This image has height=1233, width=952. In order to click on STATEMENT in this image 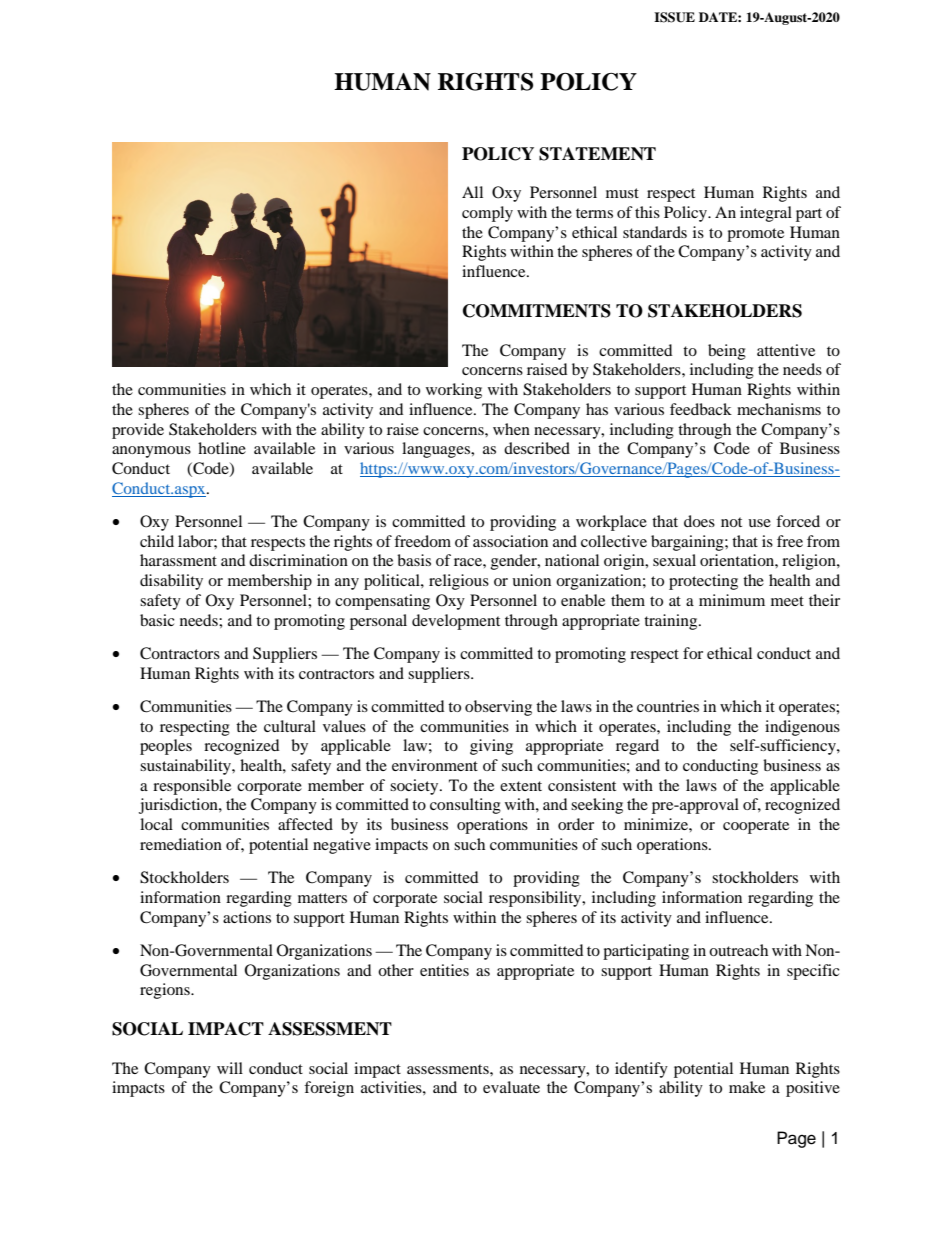, I will do `click(597, 154)`.
